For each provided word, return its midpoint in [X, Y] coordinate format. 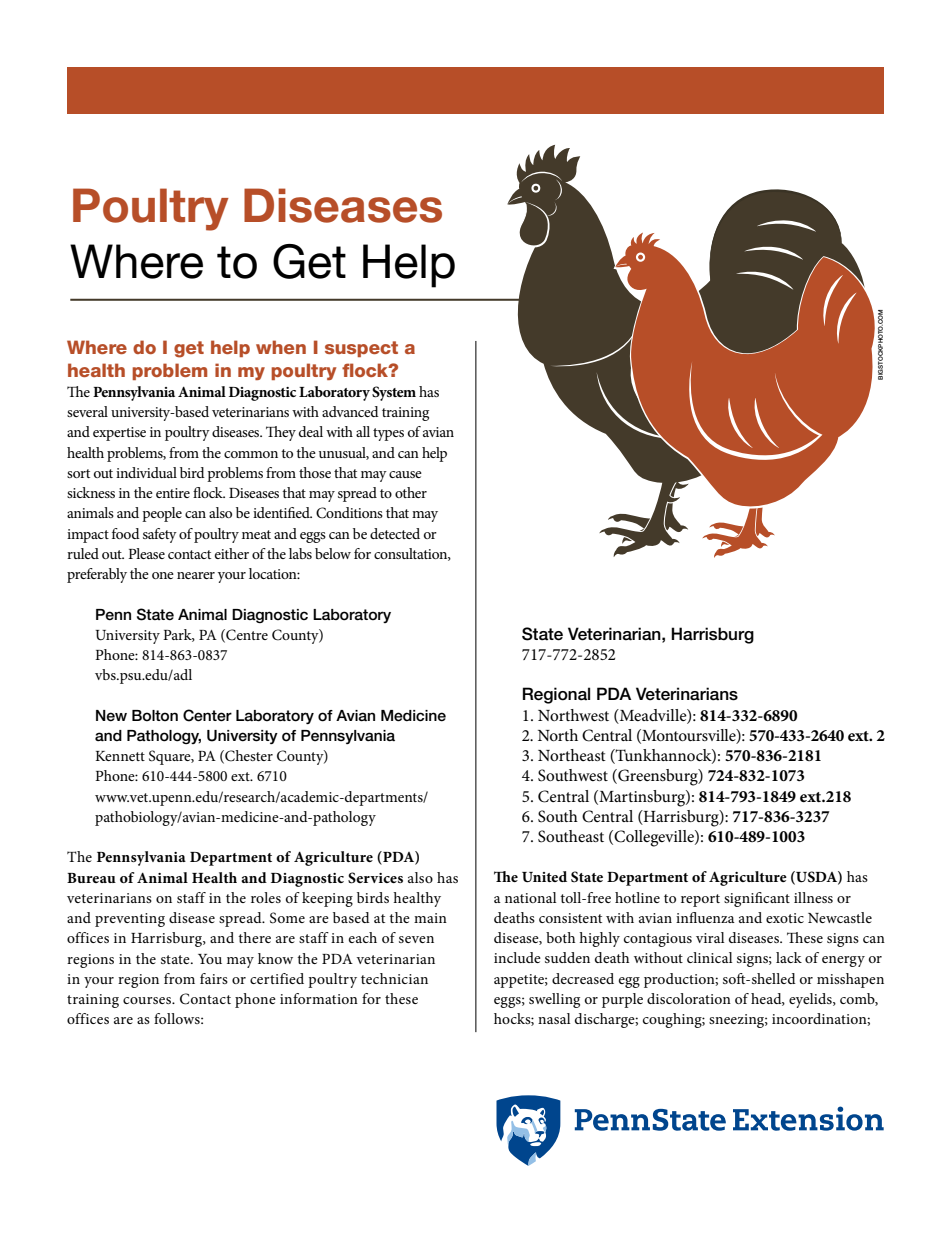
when [281, 347]
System [394, 393]
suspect [361, 349]
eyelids [811, 1000]
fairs [214, 978]
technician [394, 978]
